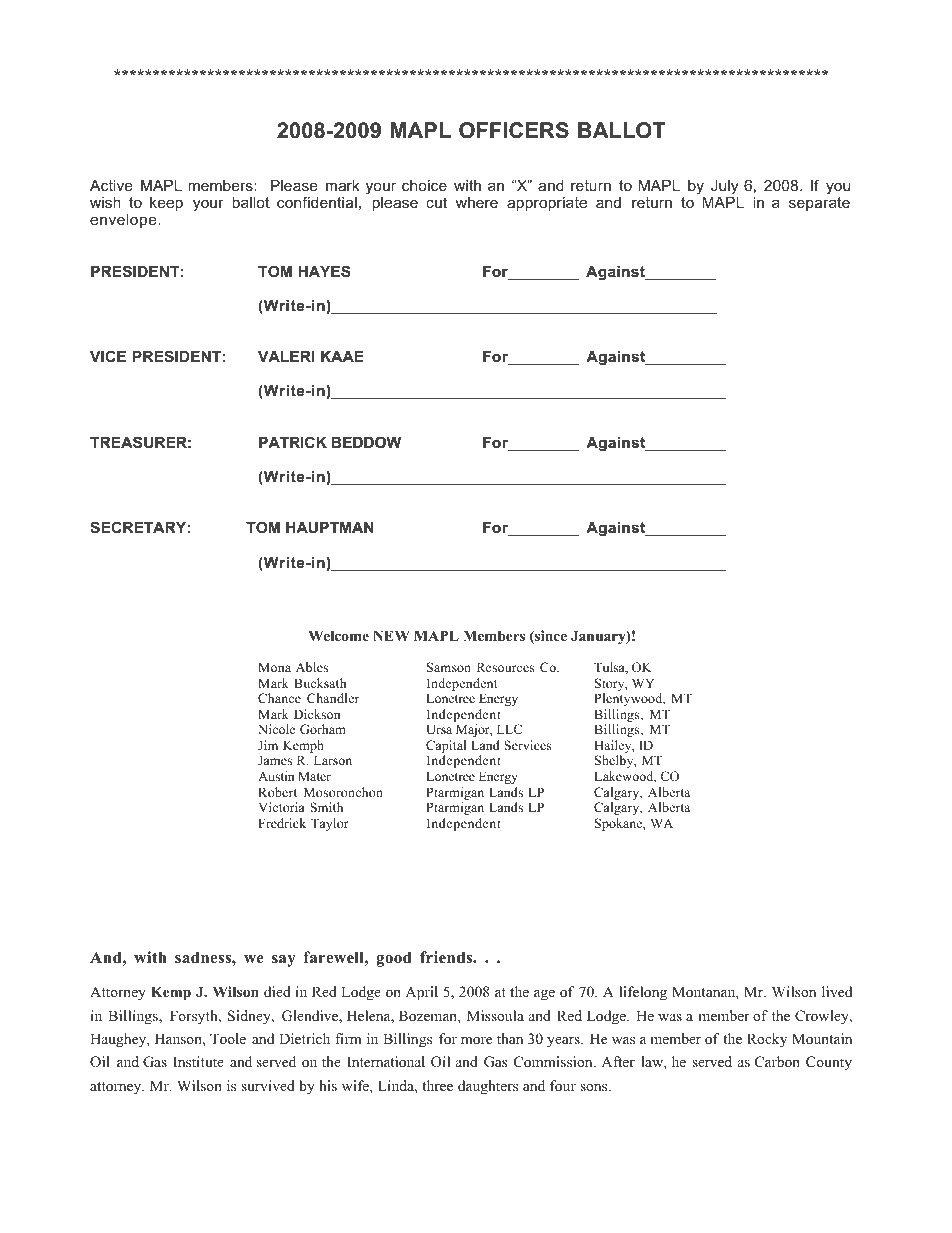 This screenshot has width=952, height=1233. I want to click on Jim, so click(268, 745).
